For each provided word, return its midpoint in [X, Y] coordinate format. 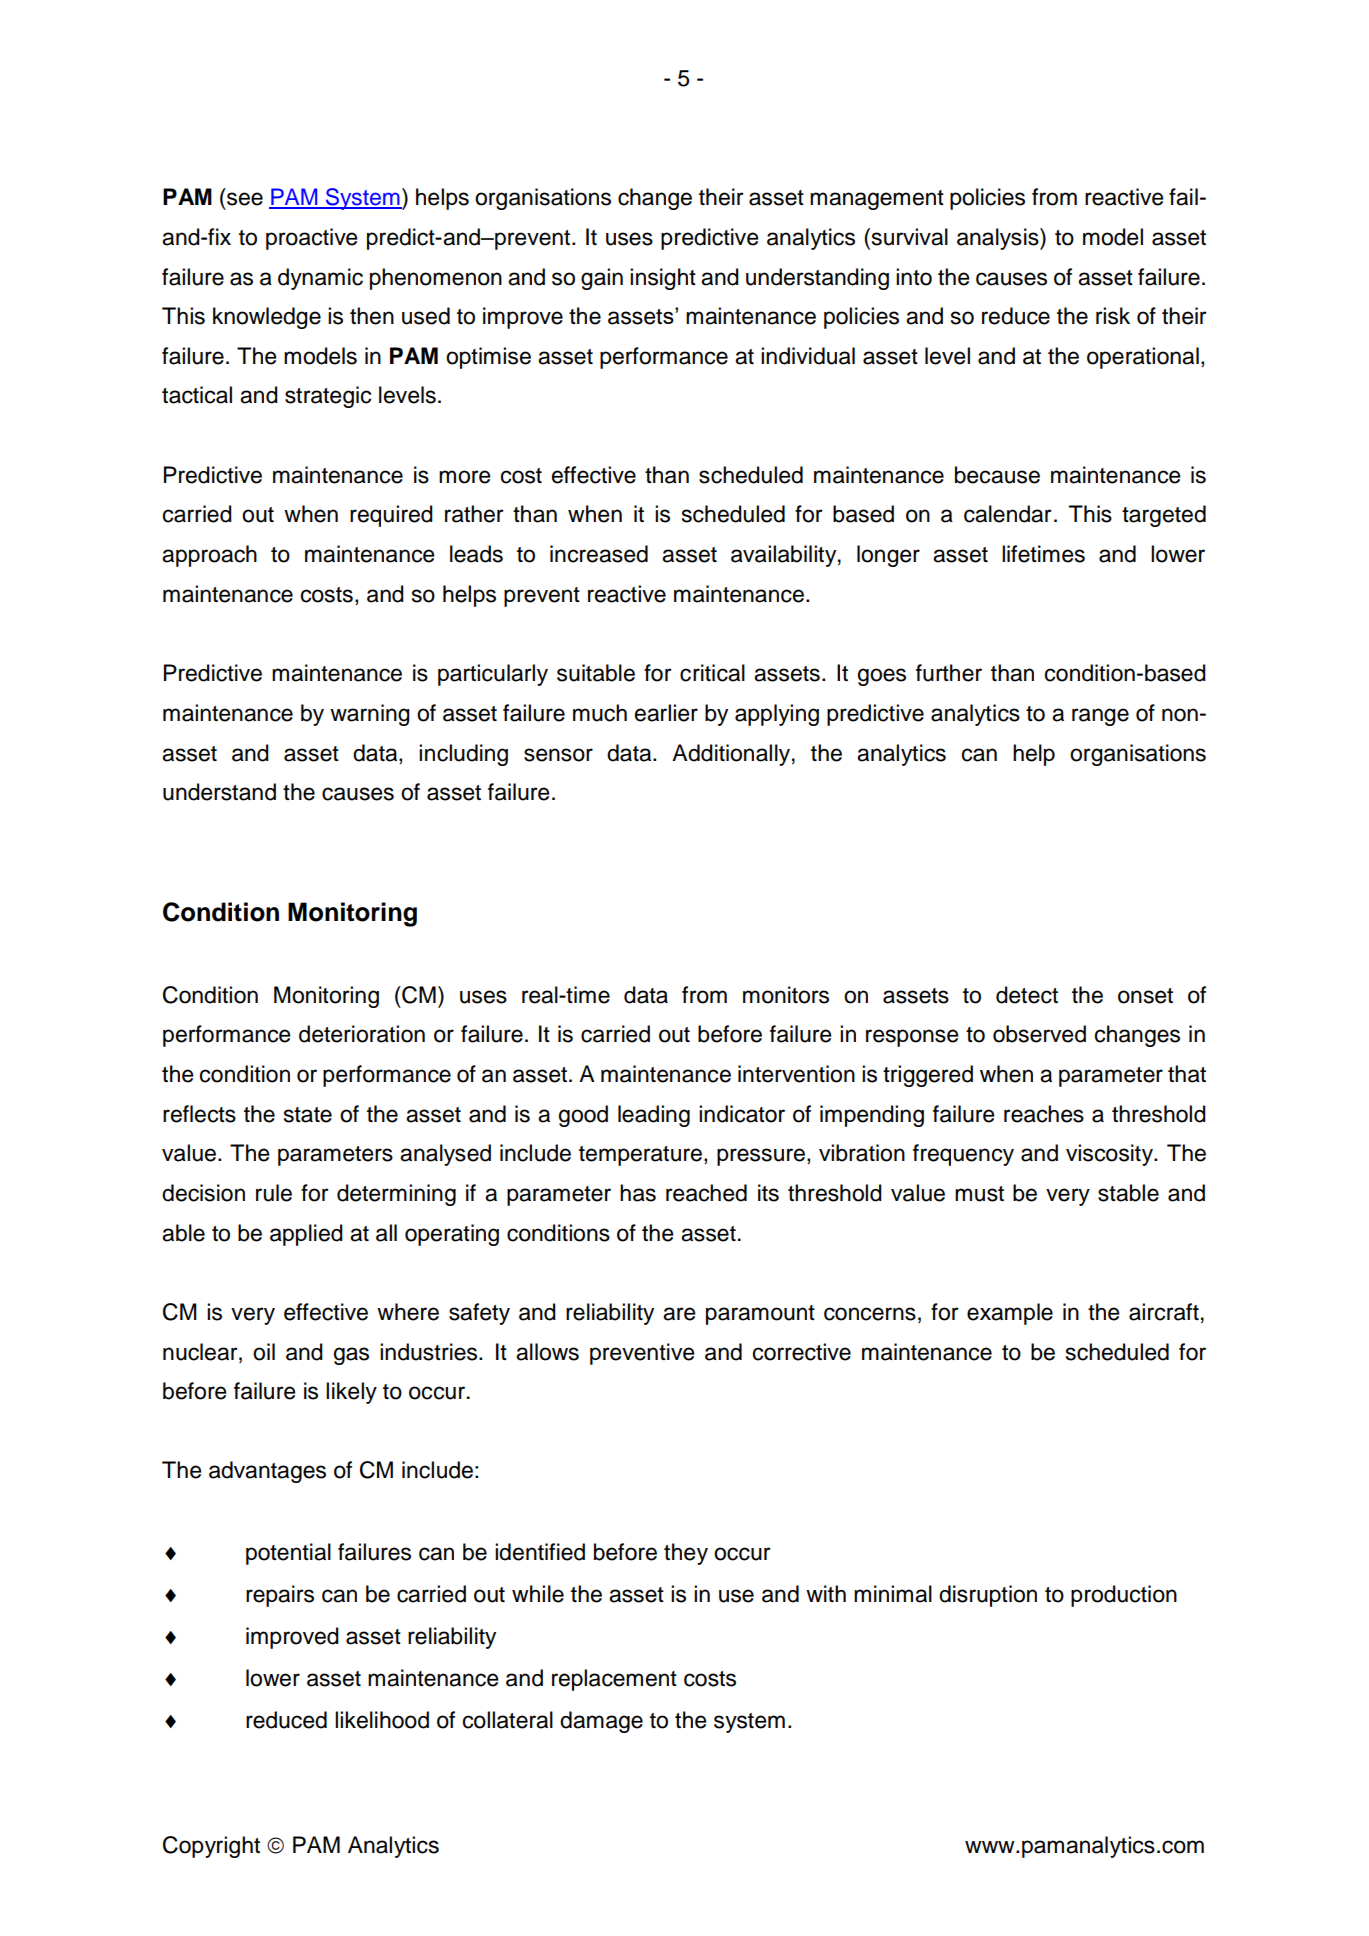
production [1124, 1596]
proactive [311, 239]
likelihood [382, 1720]
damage [601, 1722]
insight [663, 279]
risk [1113, 316]
